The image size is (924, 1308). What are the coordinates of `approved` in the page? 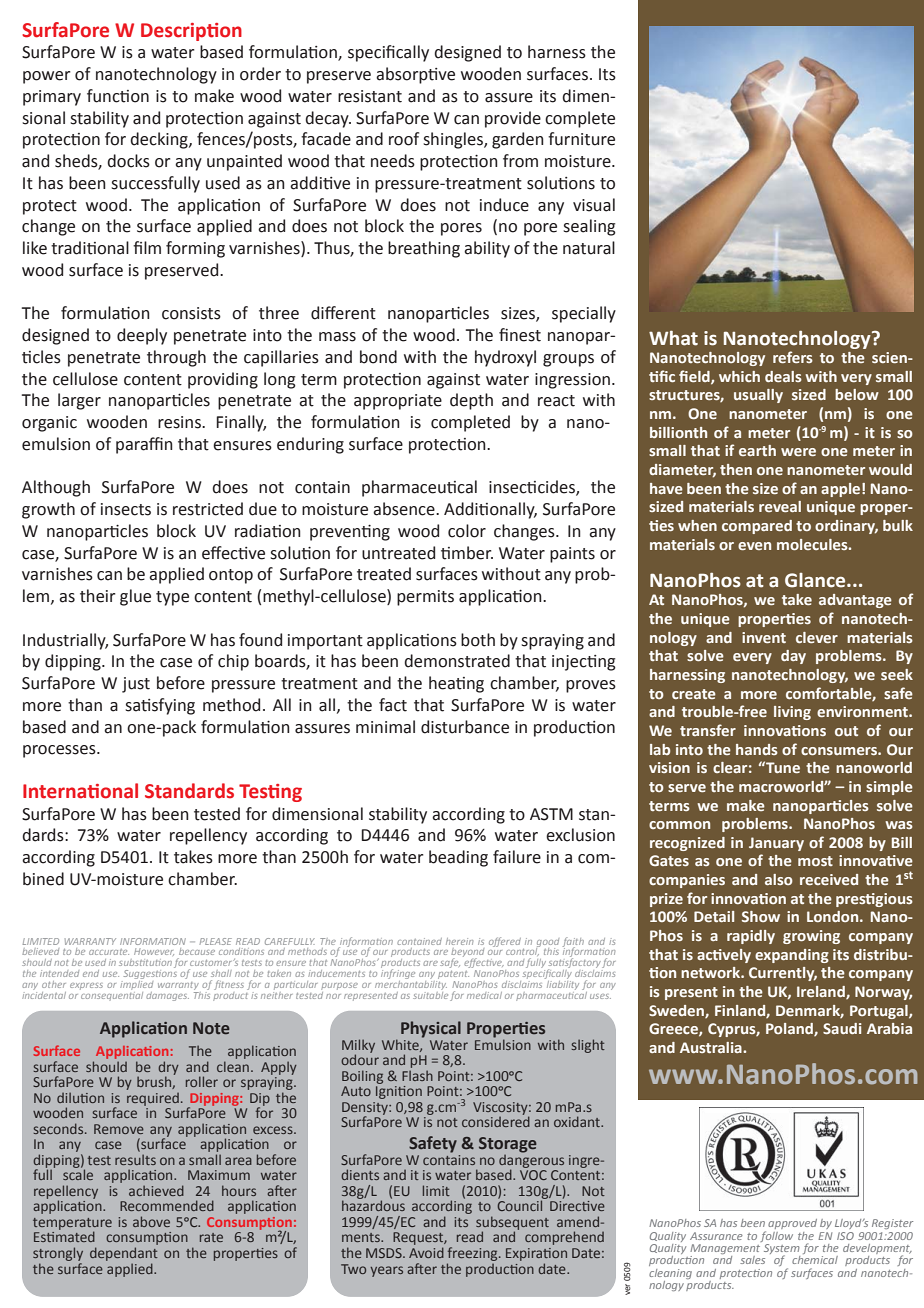 It's located at (792, 1224).
